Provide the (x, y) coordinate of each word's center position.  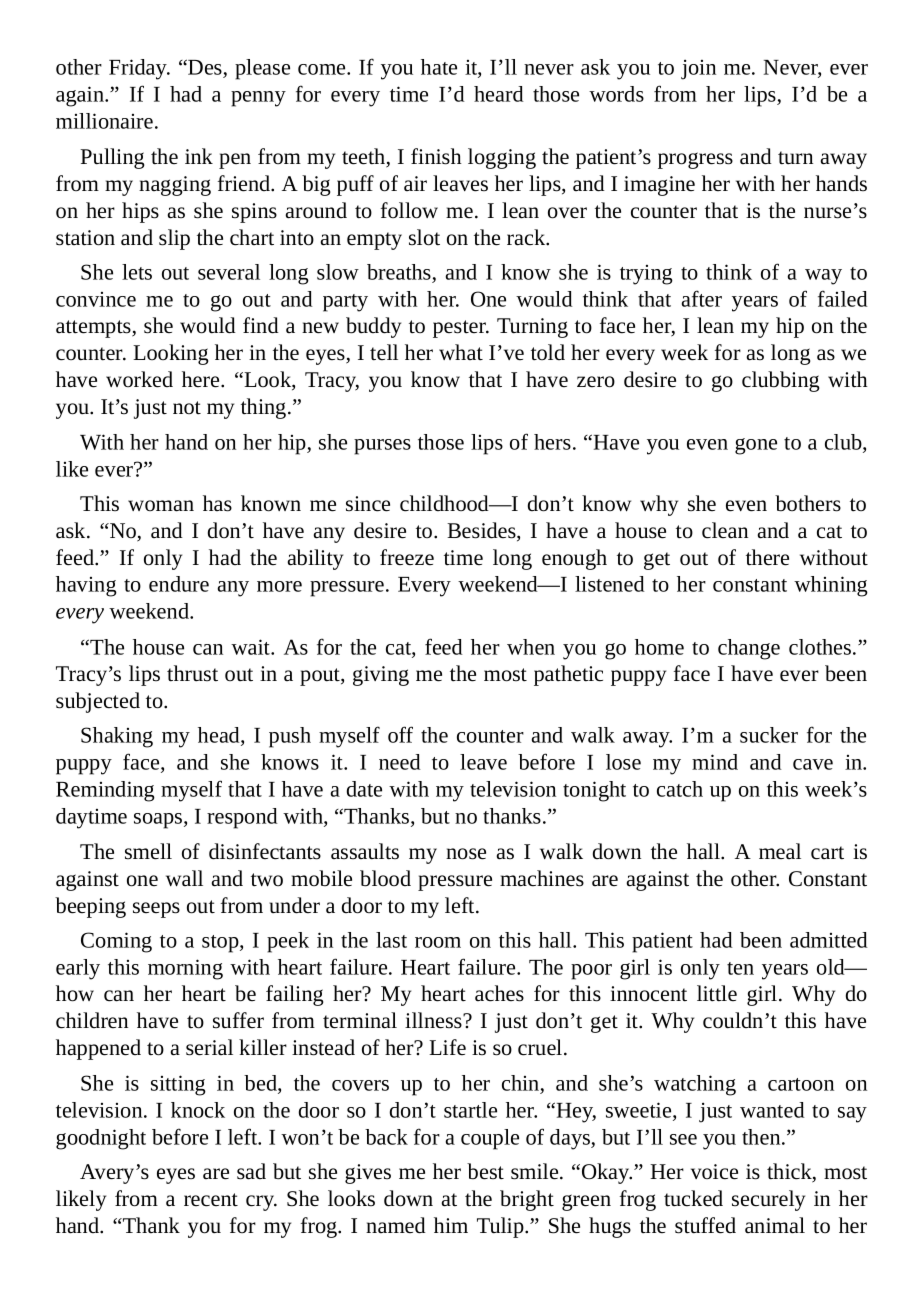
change (749, 649)
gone (756, 446)
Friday (139, 69)
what (461, 352)
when (531, 647)
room (438, 942)
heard (499, 94)
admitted (829, 940)
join (698, 69)
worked (139, 379)
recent (211, 1200)
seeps (156, 910)
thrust (192, 673)
